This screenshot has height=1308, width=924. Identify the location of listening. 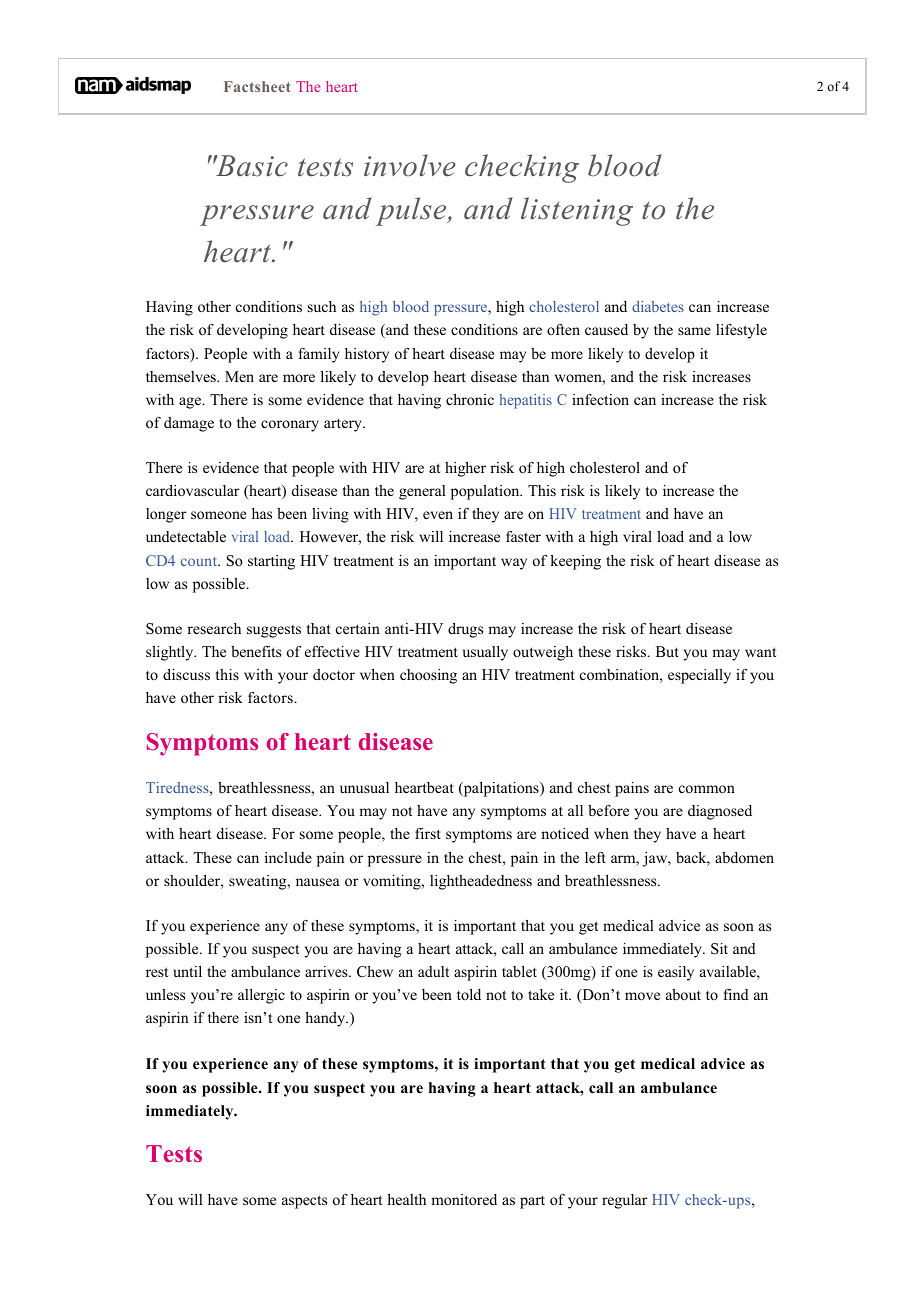
(577, 211).
